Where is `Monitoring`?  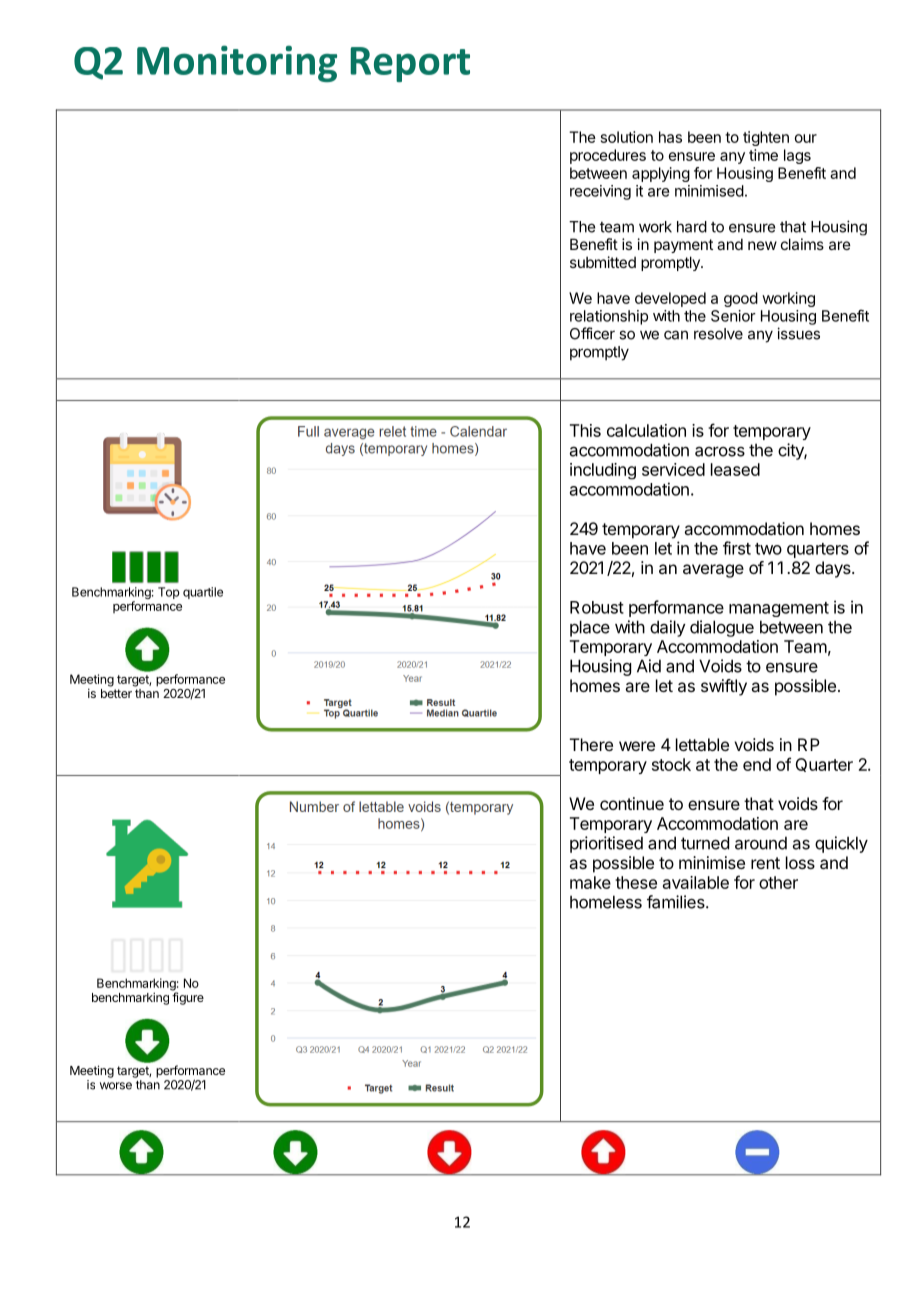
Monitoring is located at coordinates (237, 63).
